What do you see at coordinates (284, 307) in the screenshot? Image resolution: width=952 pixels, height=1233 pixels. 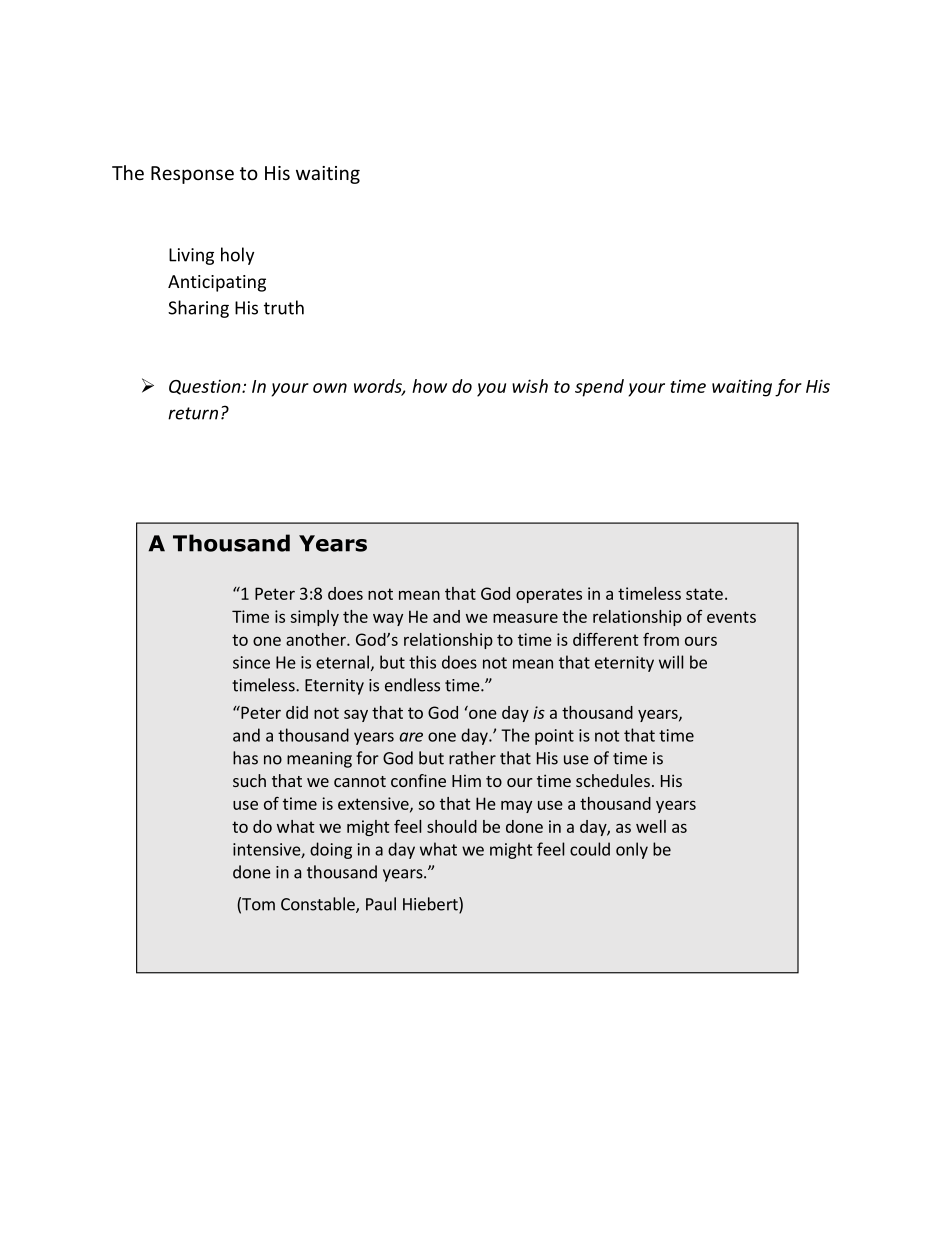 I see `truth` at bounding box center [284, 307].
